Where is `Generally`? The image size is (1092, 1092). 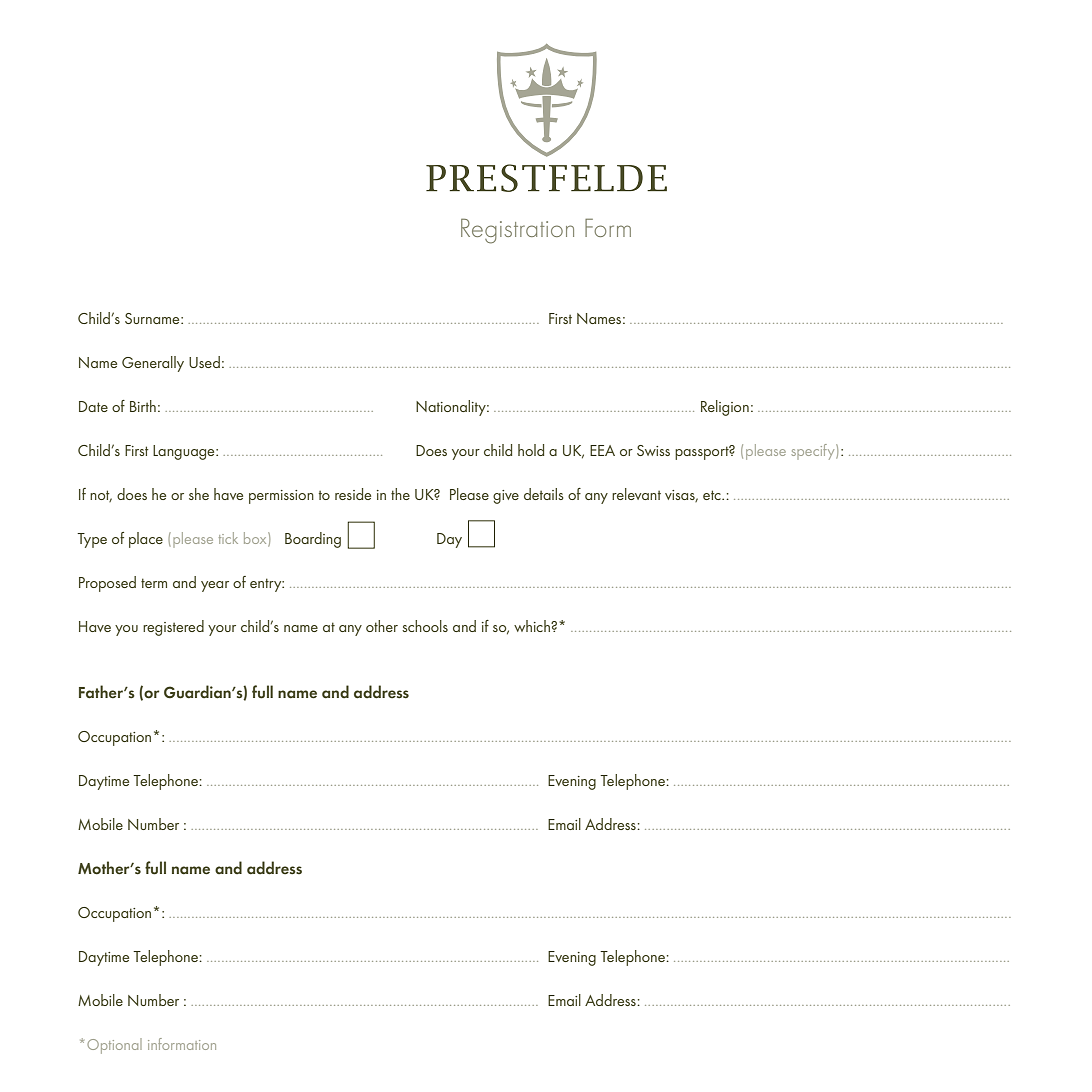 Generally is located at coordinates (153, 364).
